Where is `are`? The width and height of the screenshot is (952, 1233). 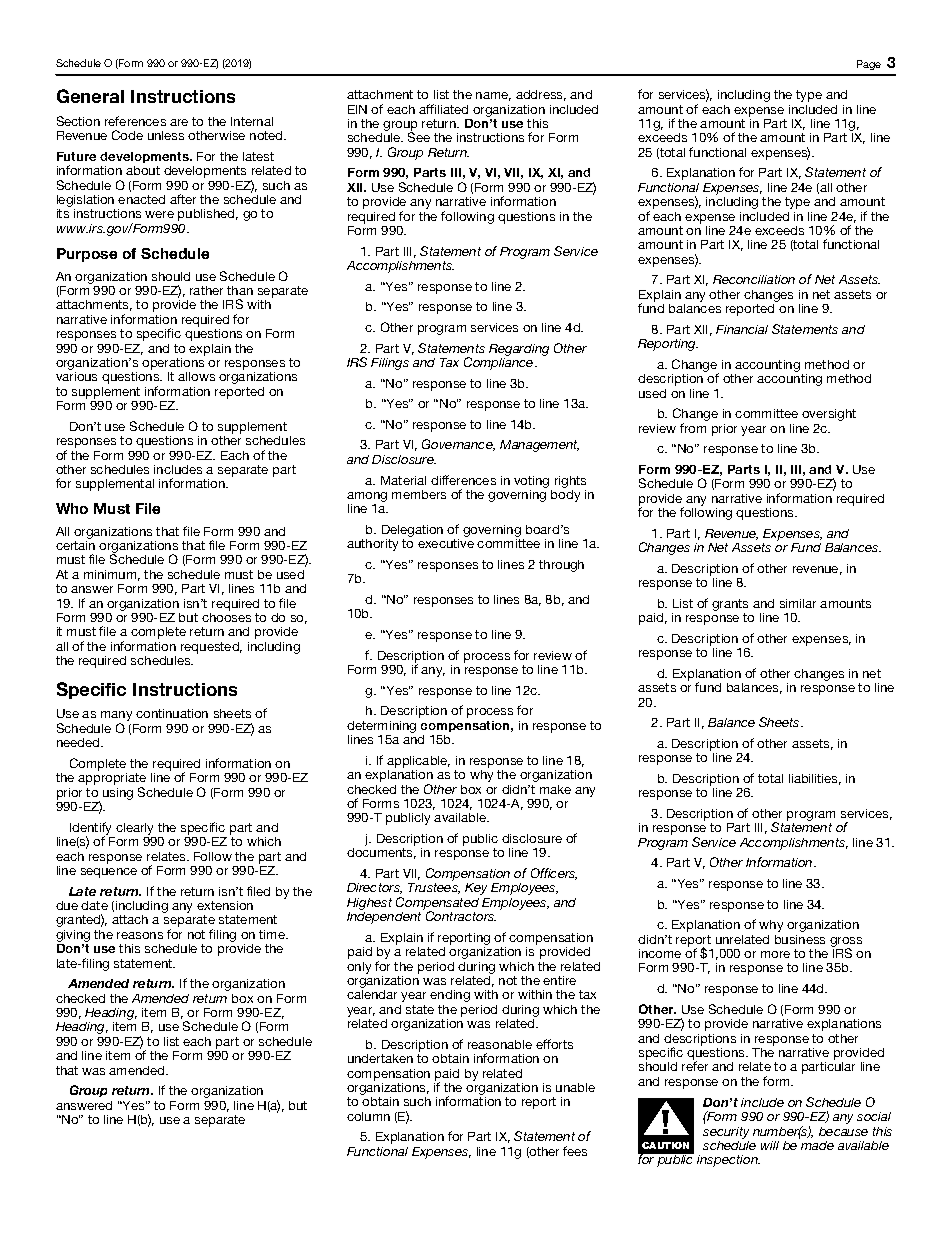
are is located at coordinates (179, 122).
